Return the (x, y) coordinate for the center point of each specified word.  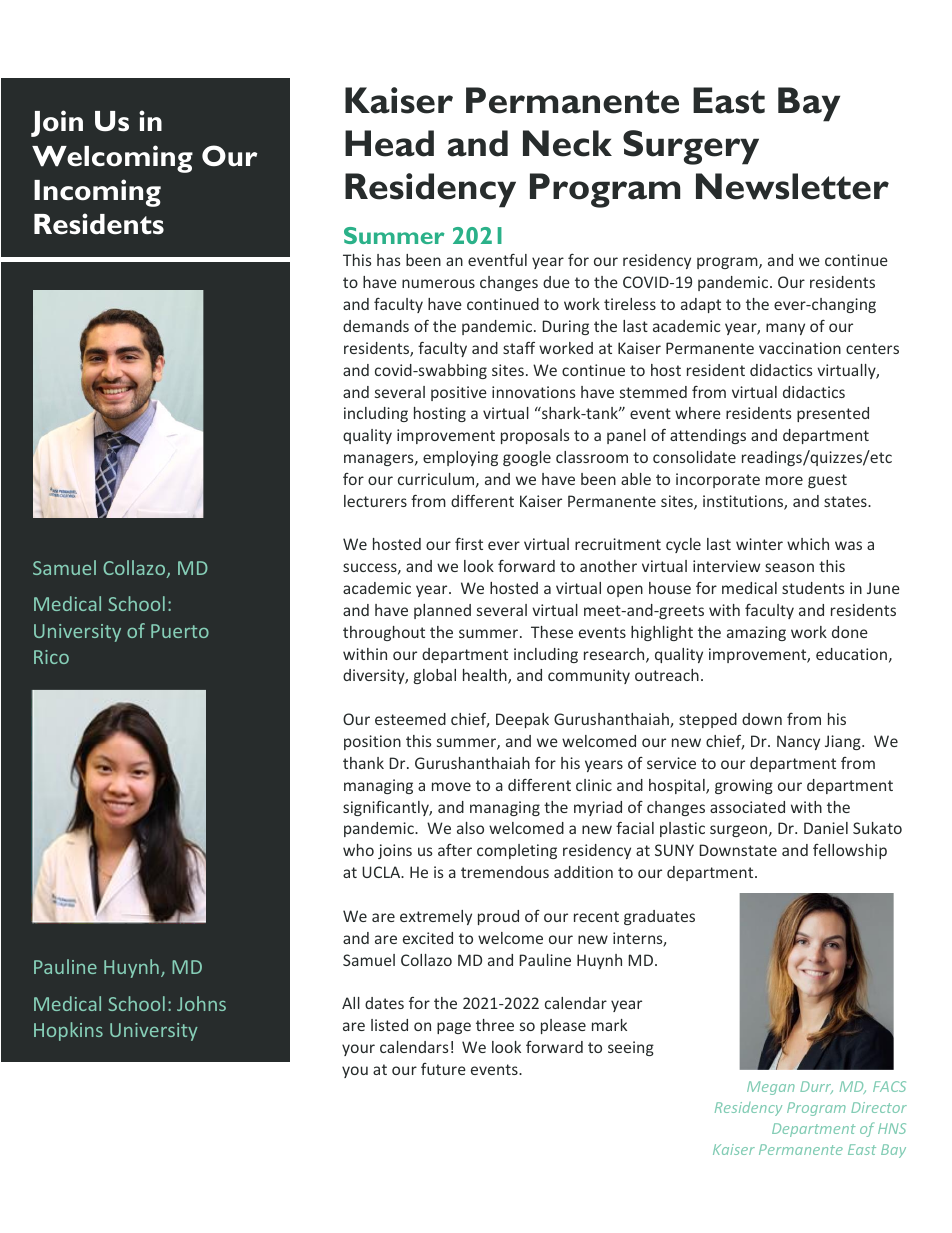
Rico (51, 657)
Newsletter (792, 186)
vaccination (800, 348)
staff (519, 348)
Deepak (522, 720)
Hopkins (68, 1031)
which (808, 544)
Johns (201, 1003)
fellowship (850, 851)
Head (389, 143)
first (469, 543)
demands (376, 326)
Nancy (798, 742)
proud (498, 917)
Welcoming (112, 159)
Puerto (180, 631)
